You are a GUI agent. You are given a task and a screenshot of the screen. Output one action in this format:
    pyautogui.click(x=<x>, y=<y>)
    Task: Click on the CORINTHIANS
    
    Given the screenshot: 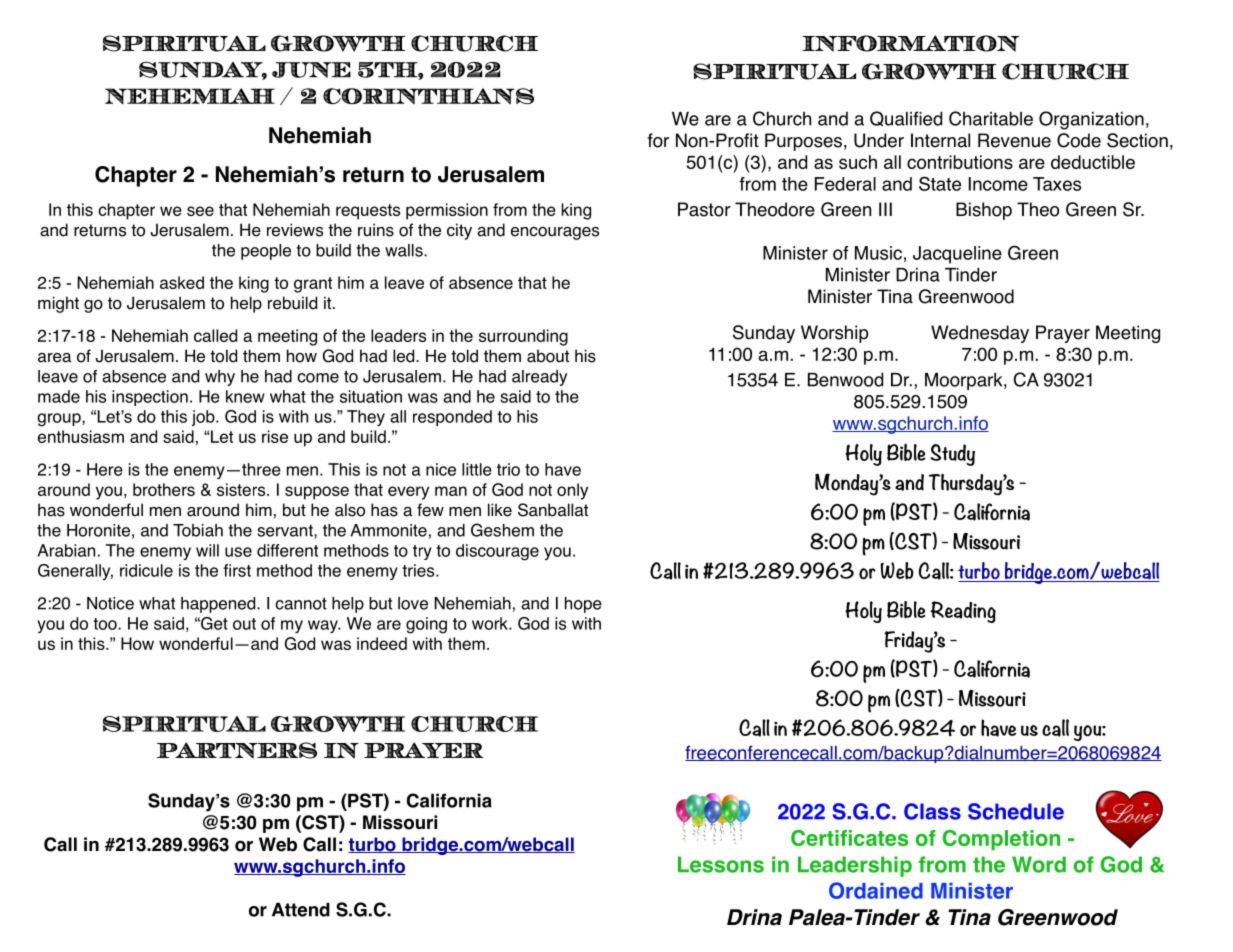 What is the action you would take?
    pyautogui.click(x=428, y=96)
